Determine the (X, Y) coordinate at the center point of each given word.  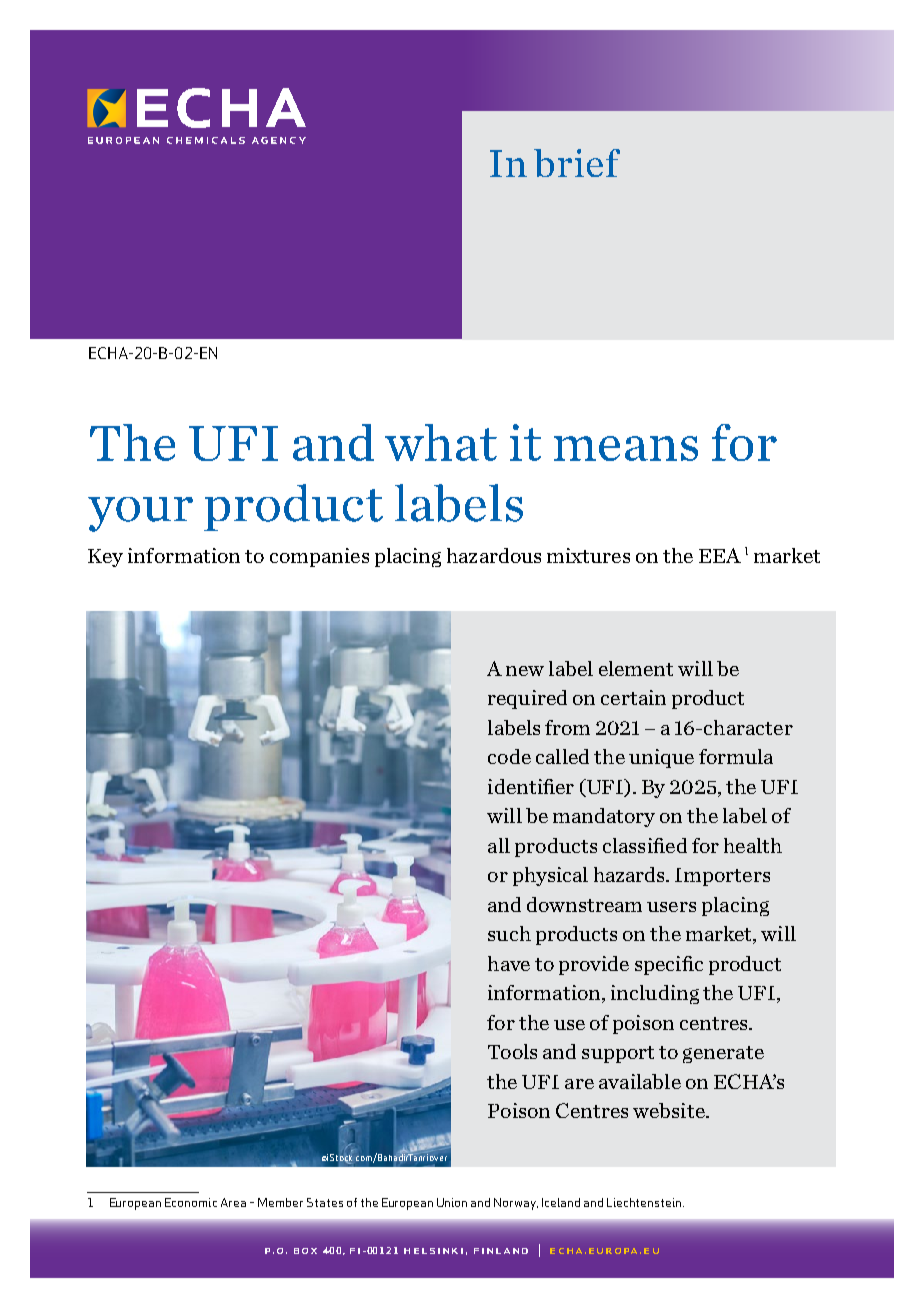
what (441, 442)
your (140, 514)
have (509, 963)
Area (233, 1202)
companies (319, 557)
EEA (720, 555)
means (626, 448)
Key (105, 558)
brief (577, 163)
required (527, 699)
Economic (191, 1202)
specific (669, 965)
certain (633, 697)
